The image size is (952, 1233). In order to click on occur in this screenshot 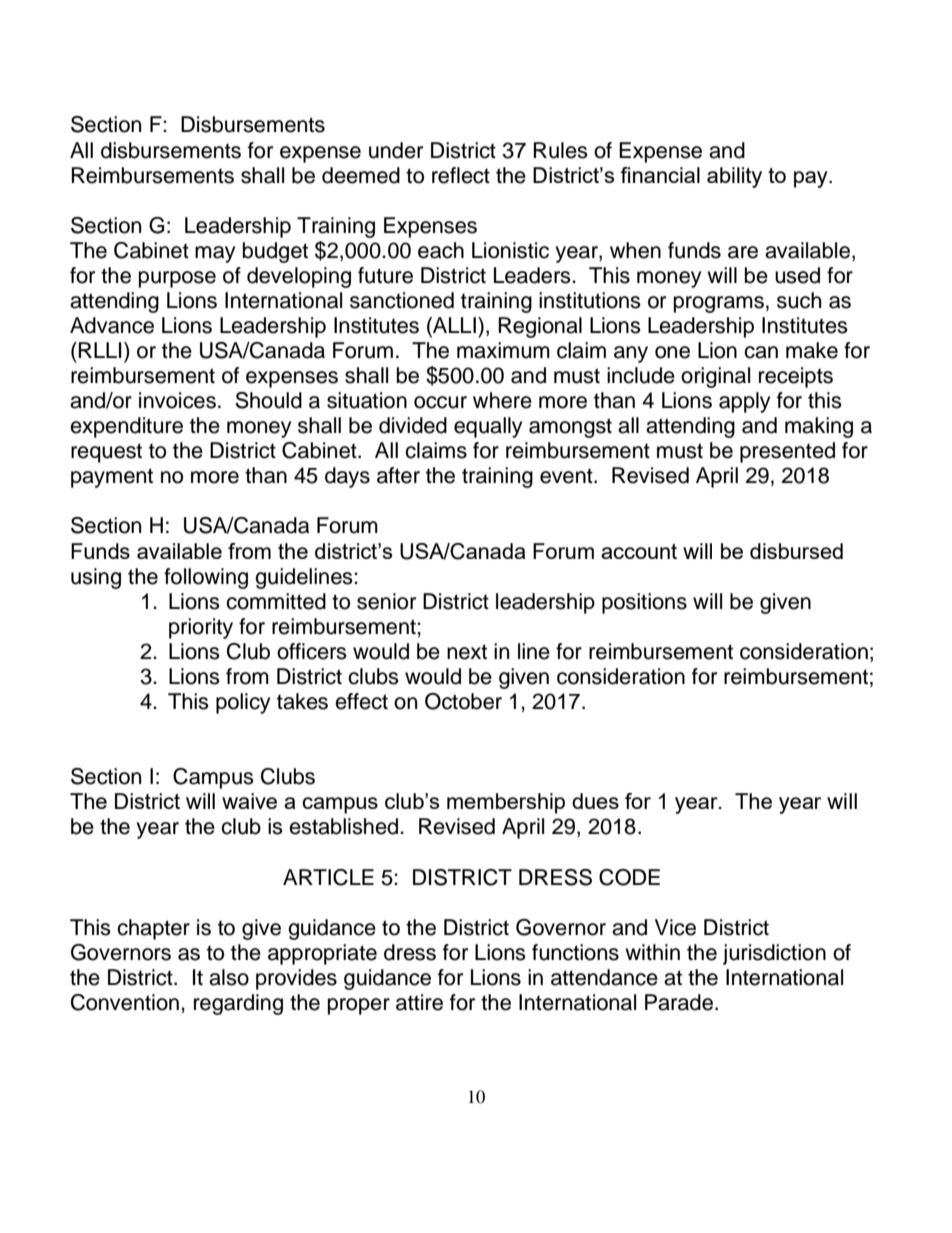, I will do `click(440, 402)`.
